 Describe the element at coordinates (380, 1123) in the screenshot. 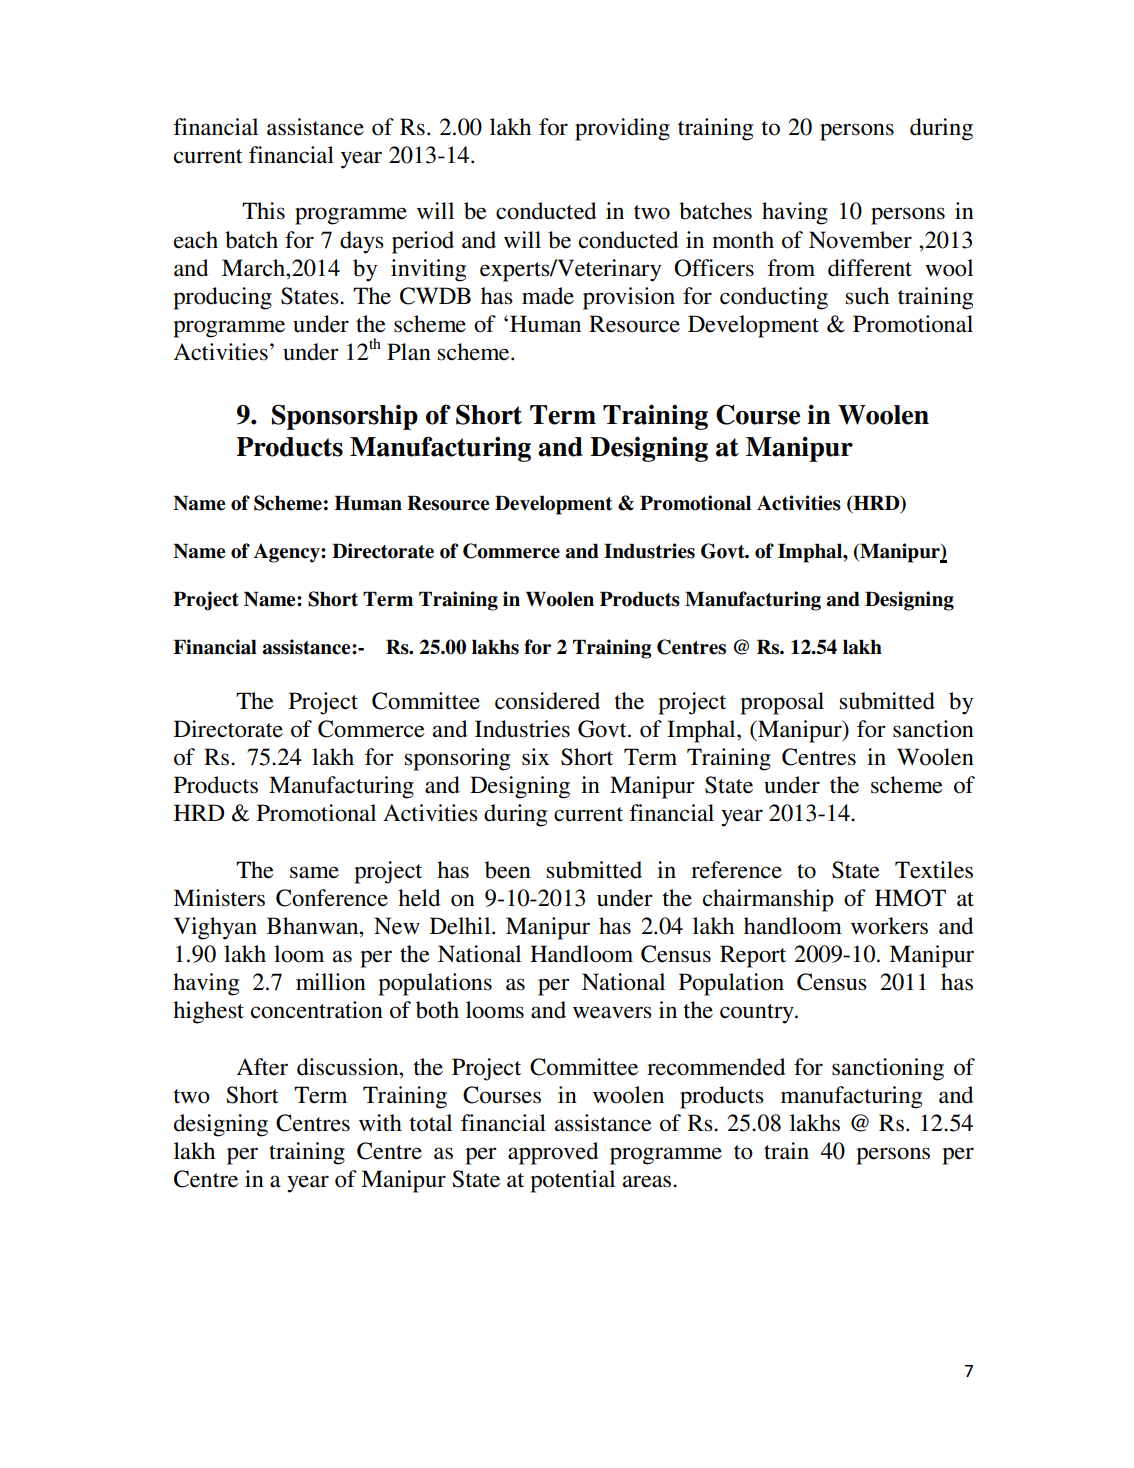

I see `with` at that location.
